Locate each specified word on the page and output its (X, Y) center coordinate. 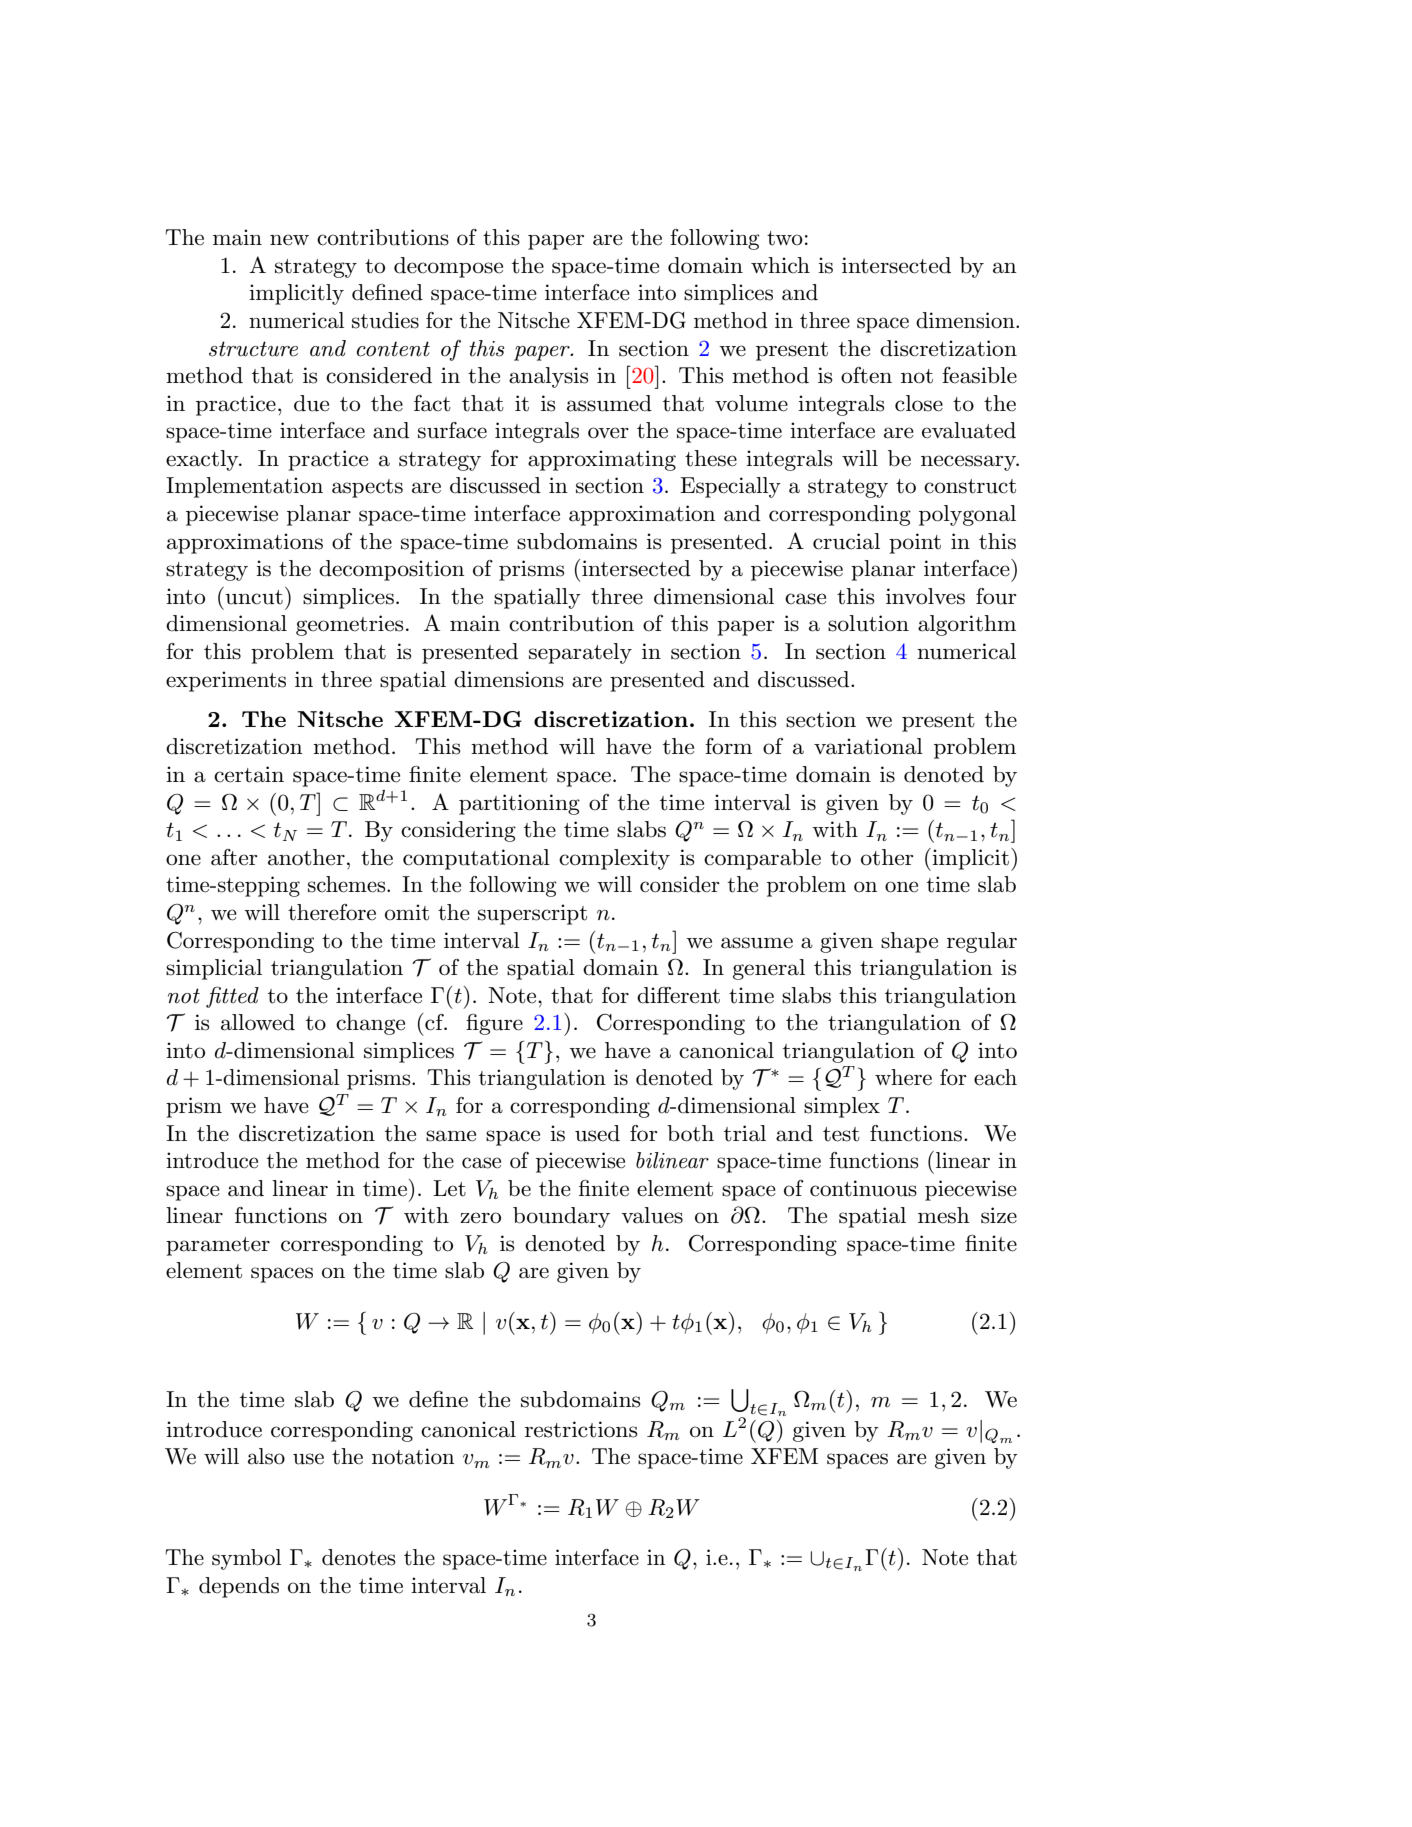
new (289, 240)
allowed (258, 1022)
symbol (246, 1559)
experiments (226, 681)
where (903, 1077)
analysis (548, 377)
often (866, 375)
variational (868, 746)
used (597, 1133)
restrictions (581, 1429)
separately (580, 653)
